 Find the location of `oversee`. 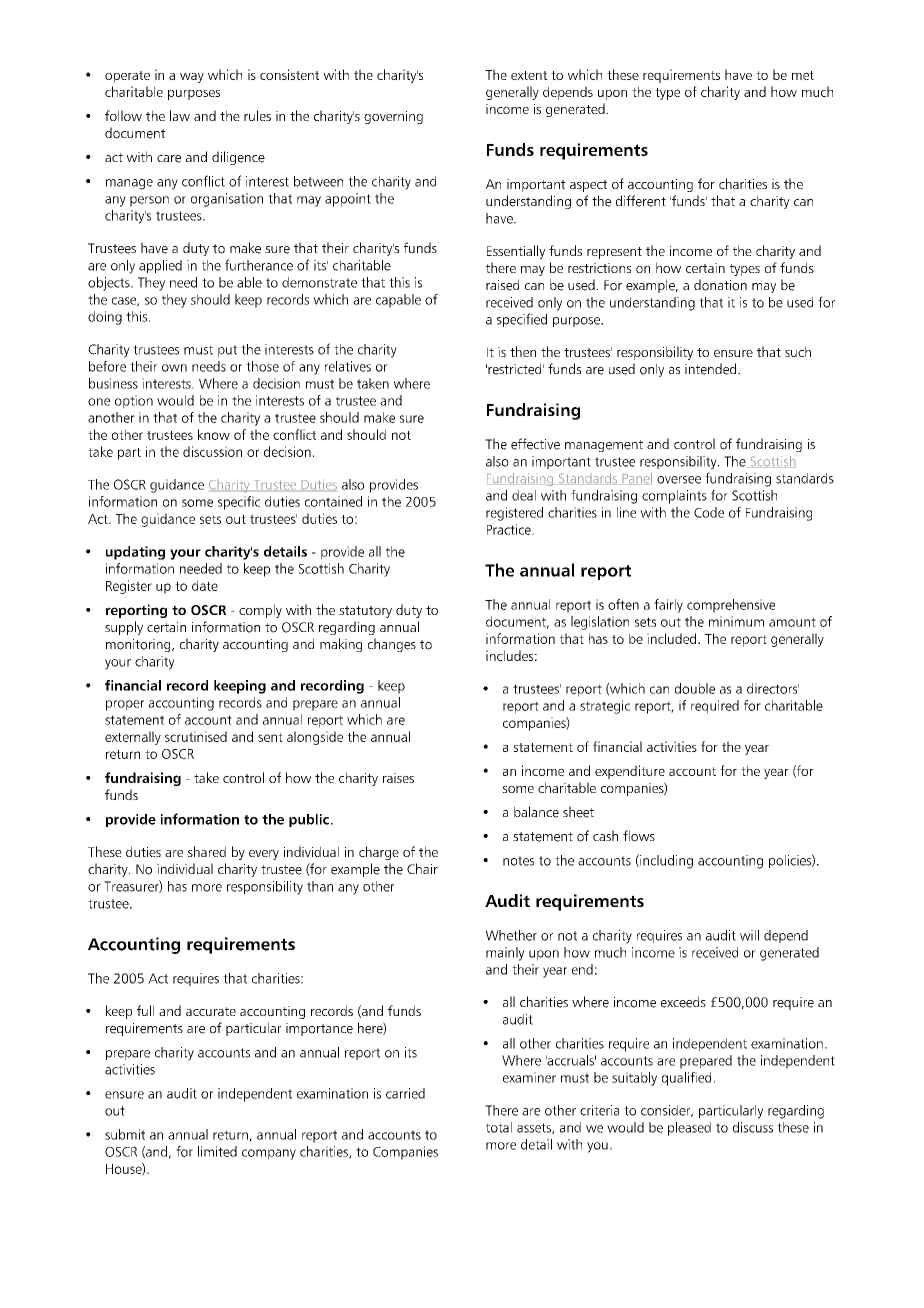

oversee is located at coordinates (679, 480).
